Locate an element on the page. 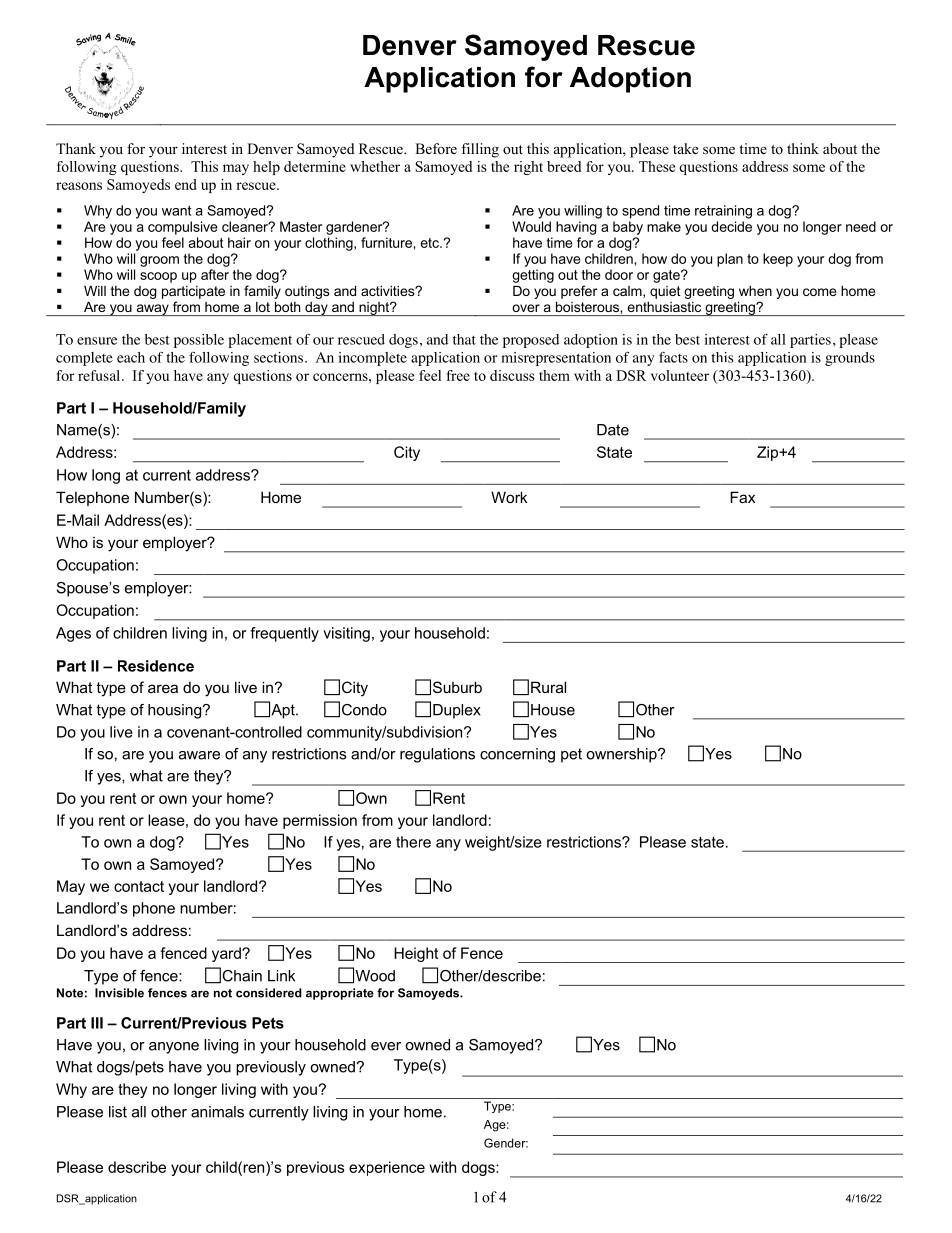 The image size is (952, 1233). Residence is located at coordinates (156, 666).
